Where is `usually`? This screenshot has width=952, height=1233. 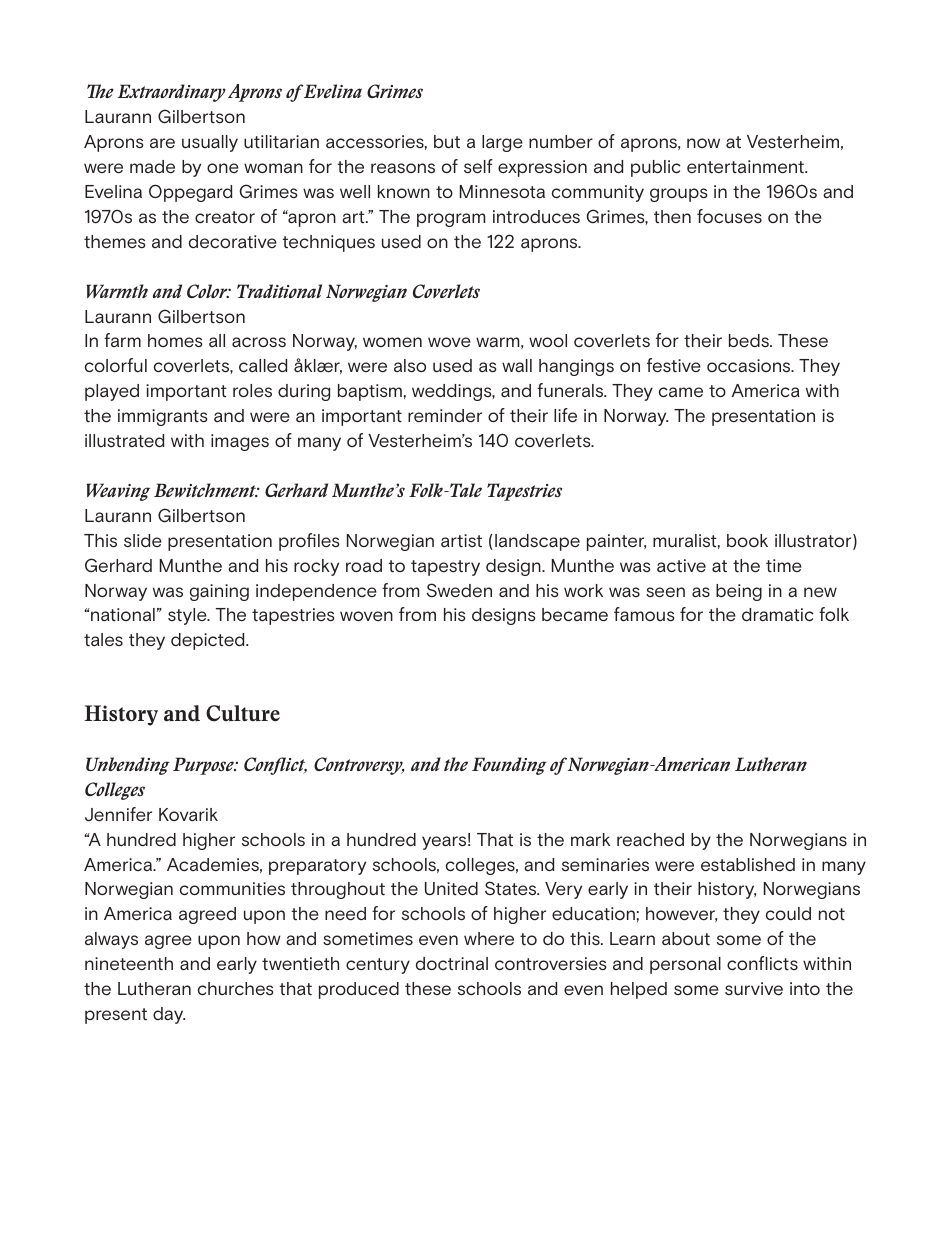 usually is located at coordinates (210, 143).
